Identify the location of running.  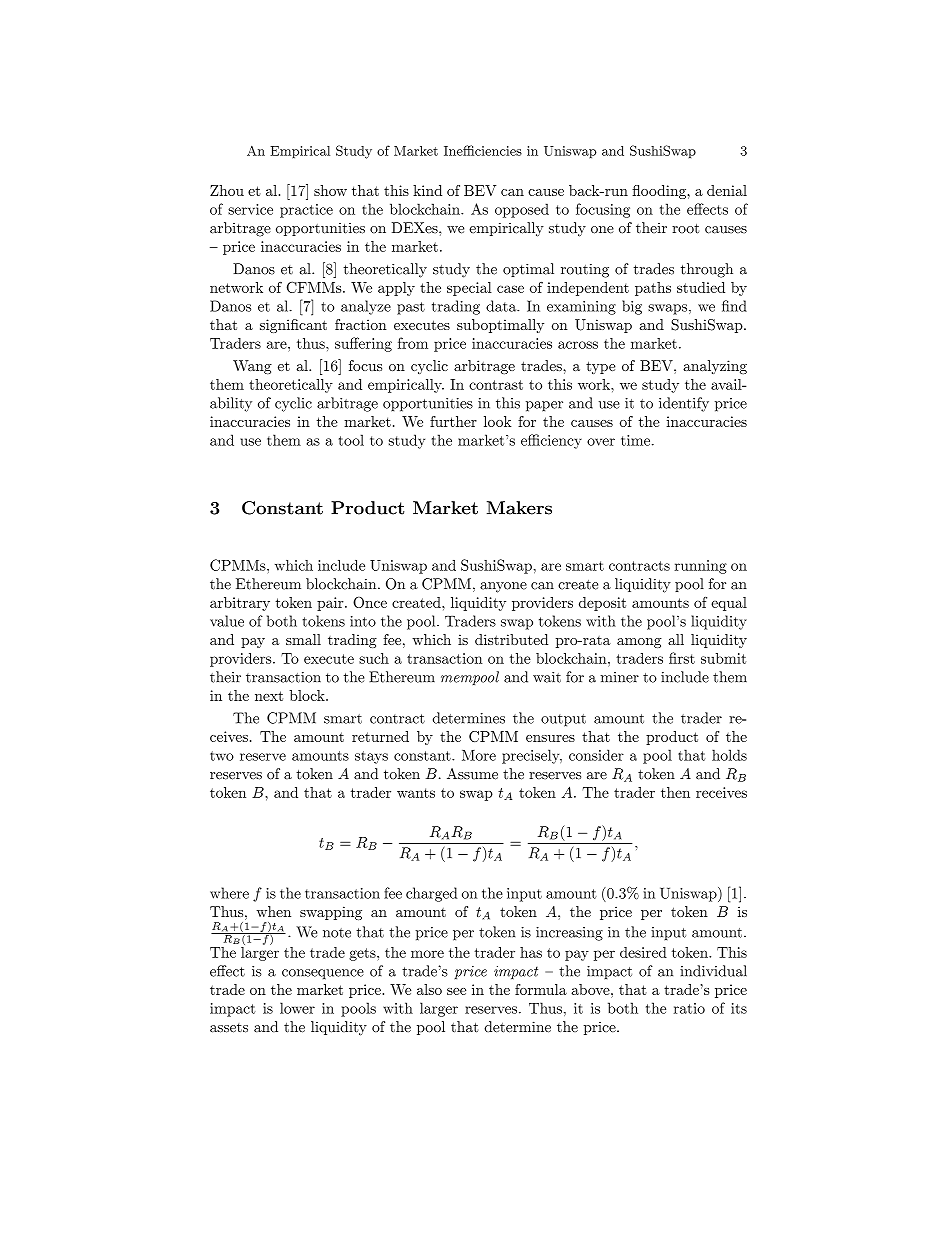
(701, 567).
